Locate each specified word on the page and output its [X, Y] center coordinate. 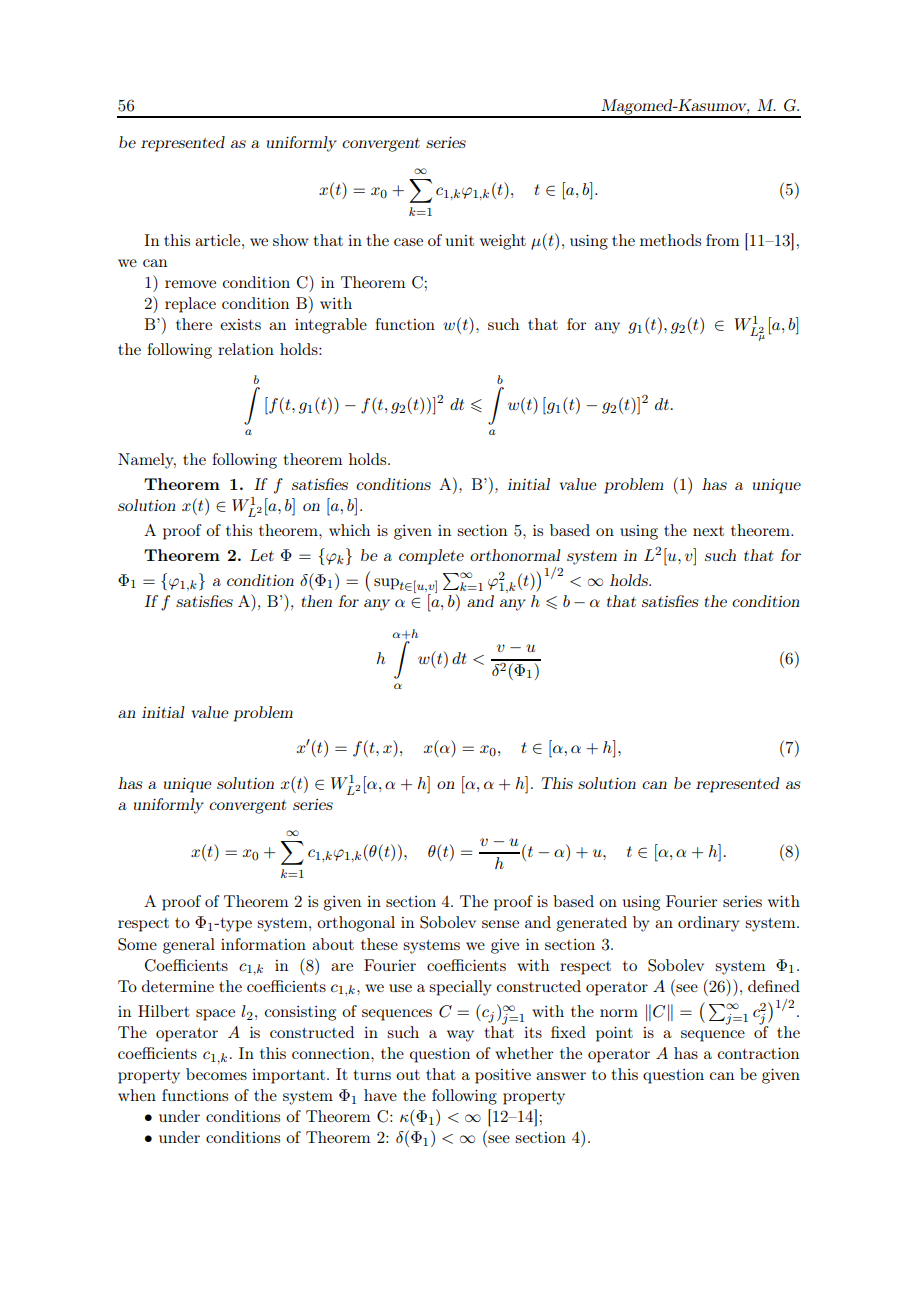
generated [591, 924]
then [317, 601]
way [460, 1036]
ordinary [708, 924]
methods [670, 240]
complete [431, 557]
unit [460, 240]
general [189, 946]
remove [190, 284]
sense [500, 924]
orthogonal [356, 924]
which [349, 530]
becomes [216, 1074]
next [708, 531]
